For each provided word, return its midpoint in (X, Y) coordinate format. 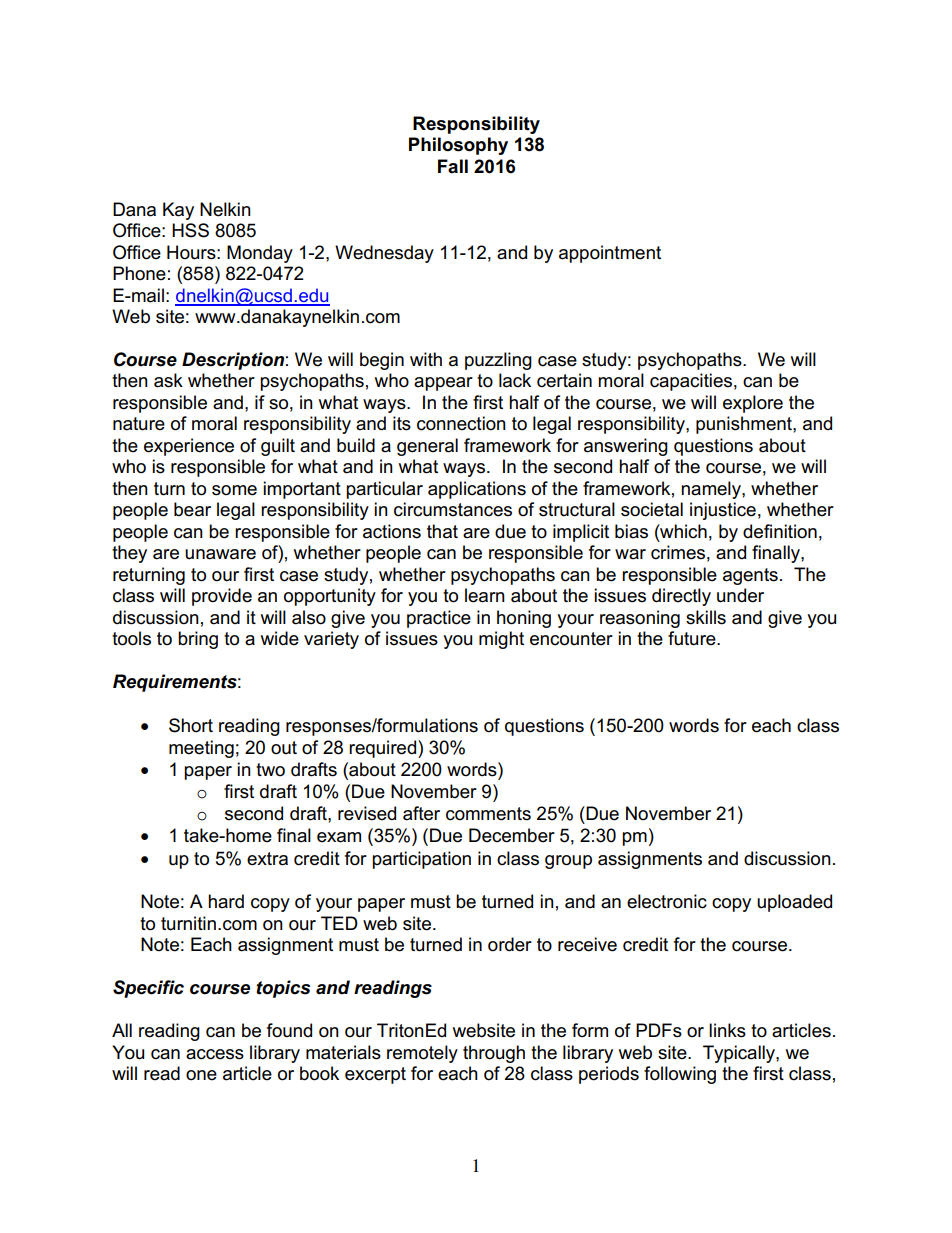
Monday (260, 254)
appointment (610, 254)
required (384, 749)
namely (712, 490)
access (215, 1054)
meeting (201, 749)
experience (189, 447)
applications (477, 490)
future (693, 638)
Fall (453, 166)
